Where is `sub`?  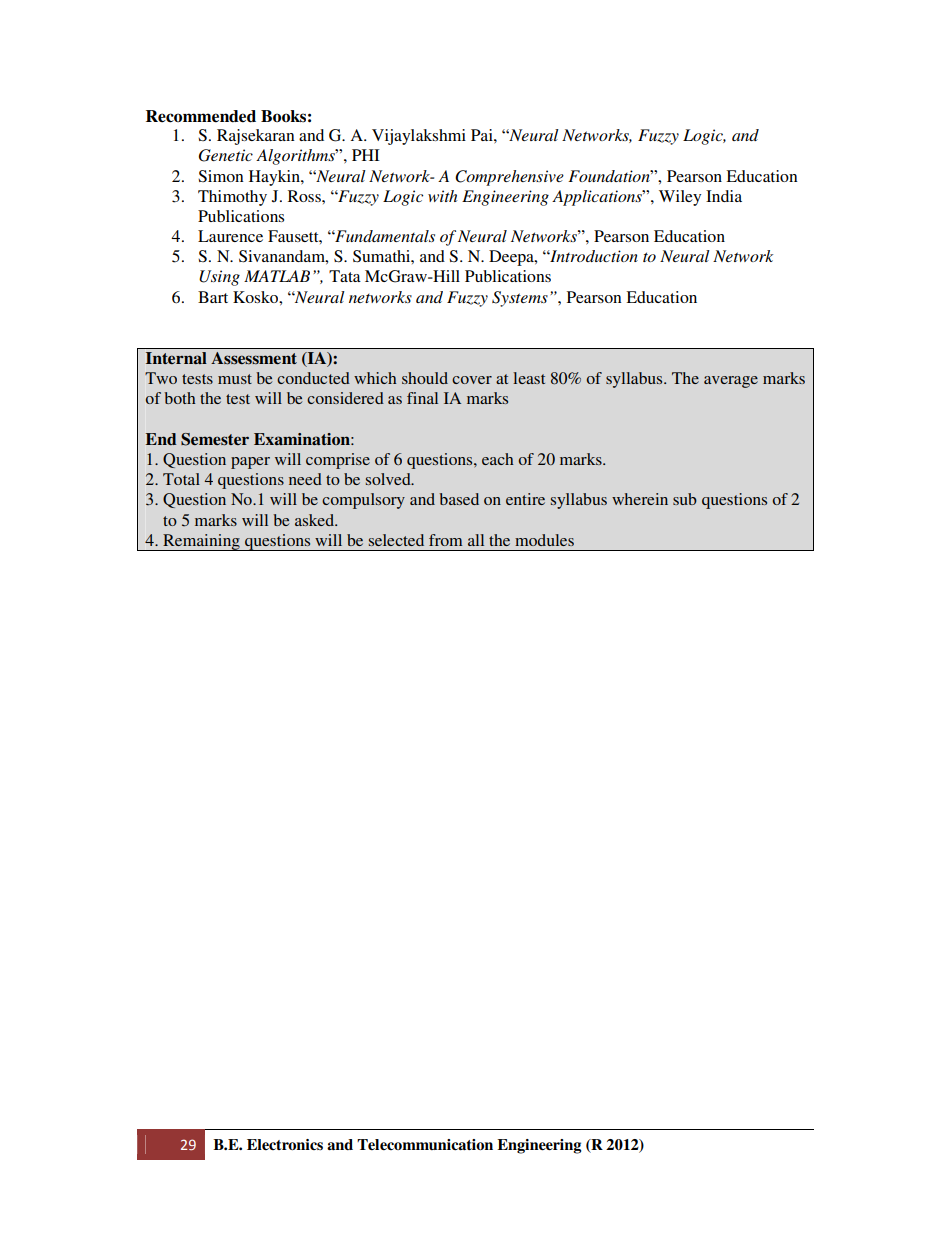
sub is located at coordinates (685, 499).
